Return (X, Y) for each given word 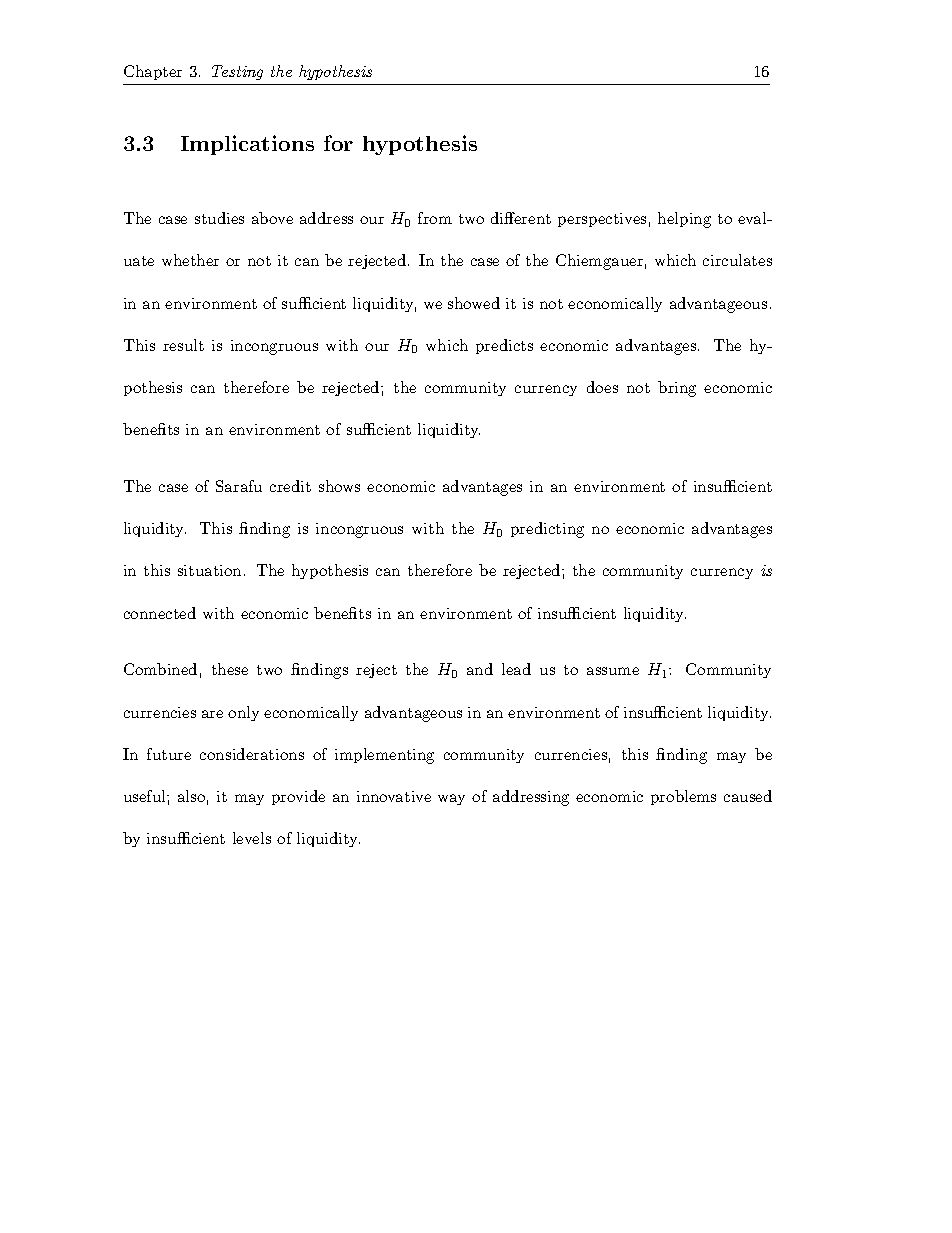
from (435, 218)
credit (290, 486)
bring (677, 389)
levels (252, 838)
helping (684, 220)
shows (339, 486)
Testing (237, 72)
